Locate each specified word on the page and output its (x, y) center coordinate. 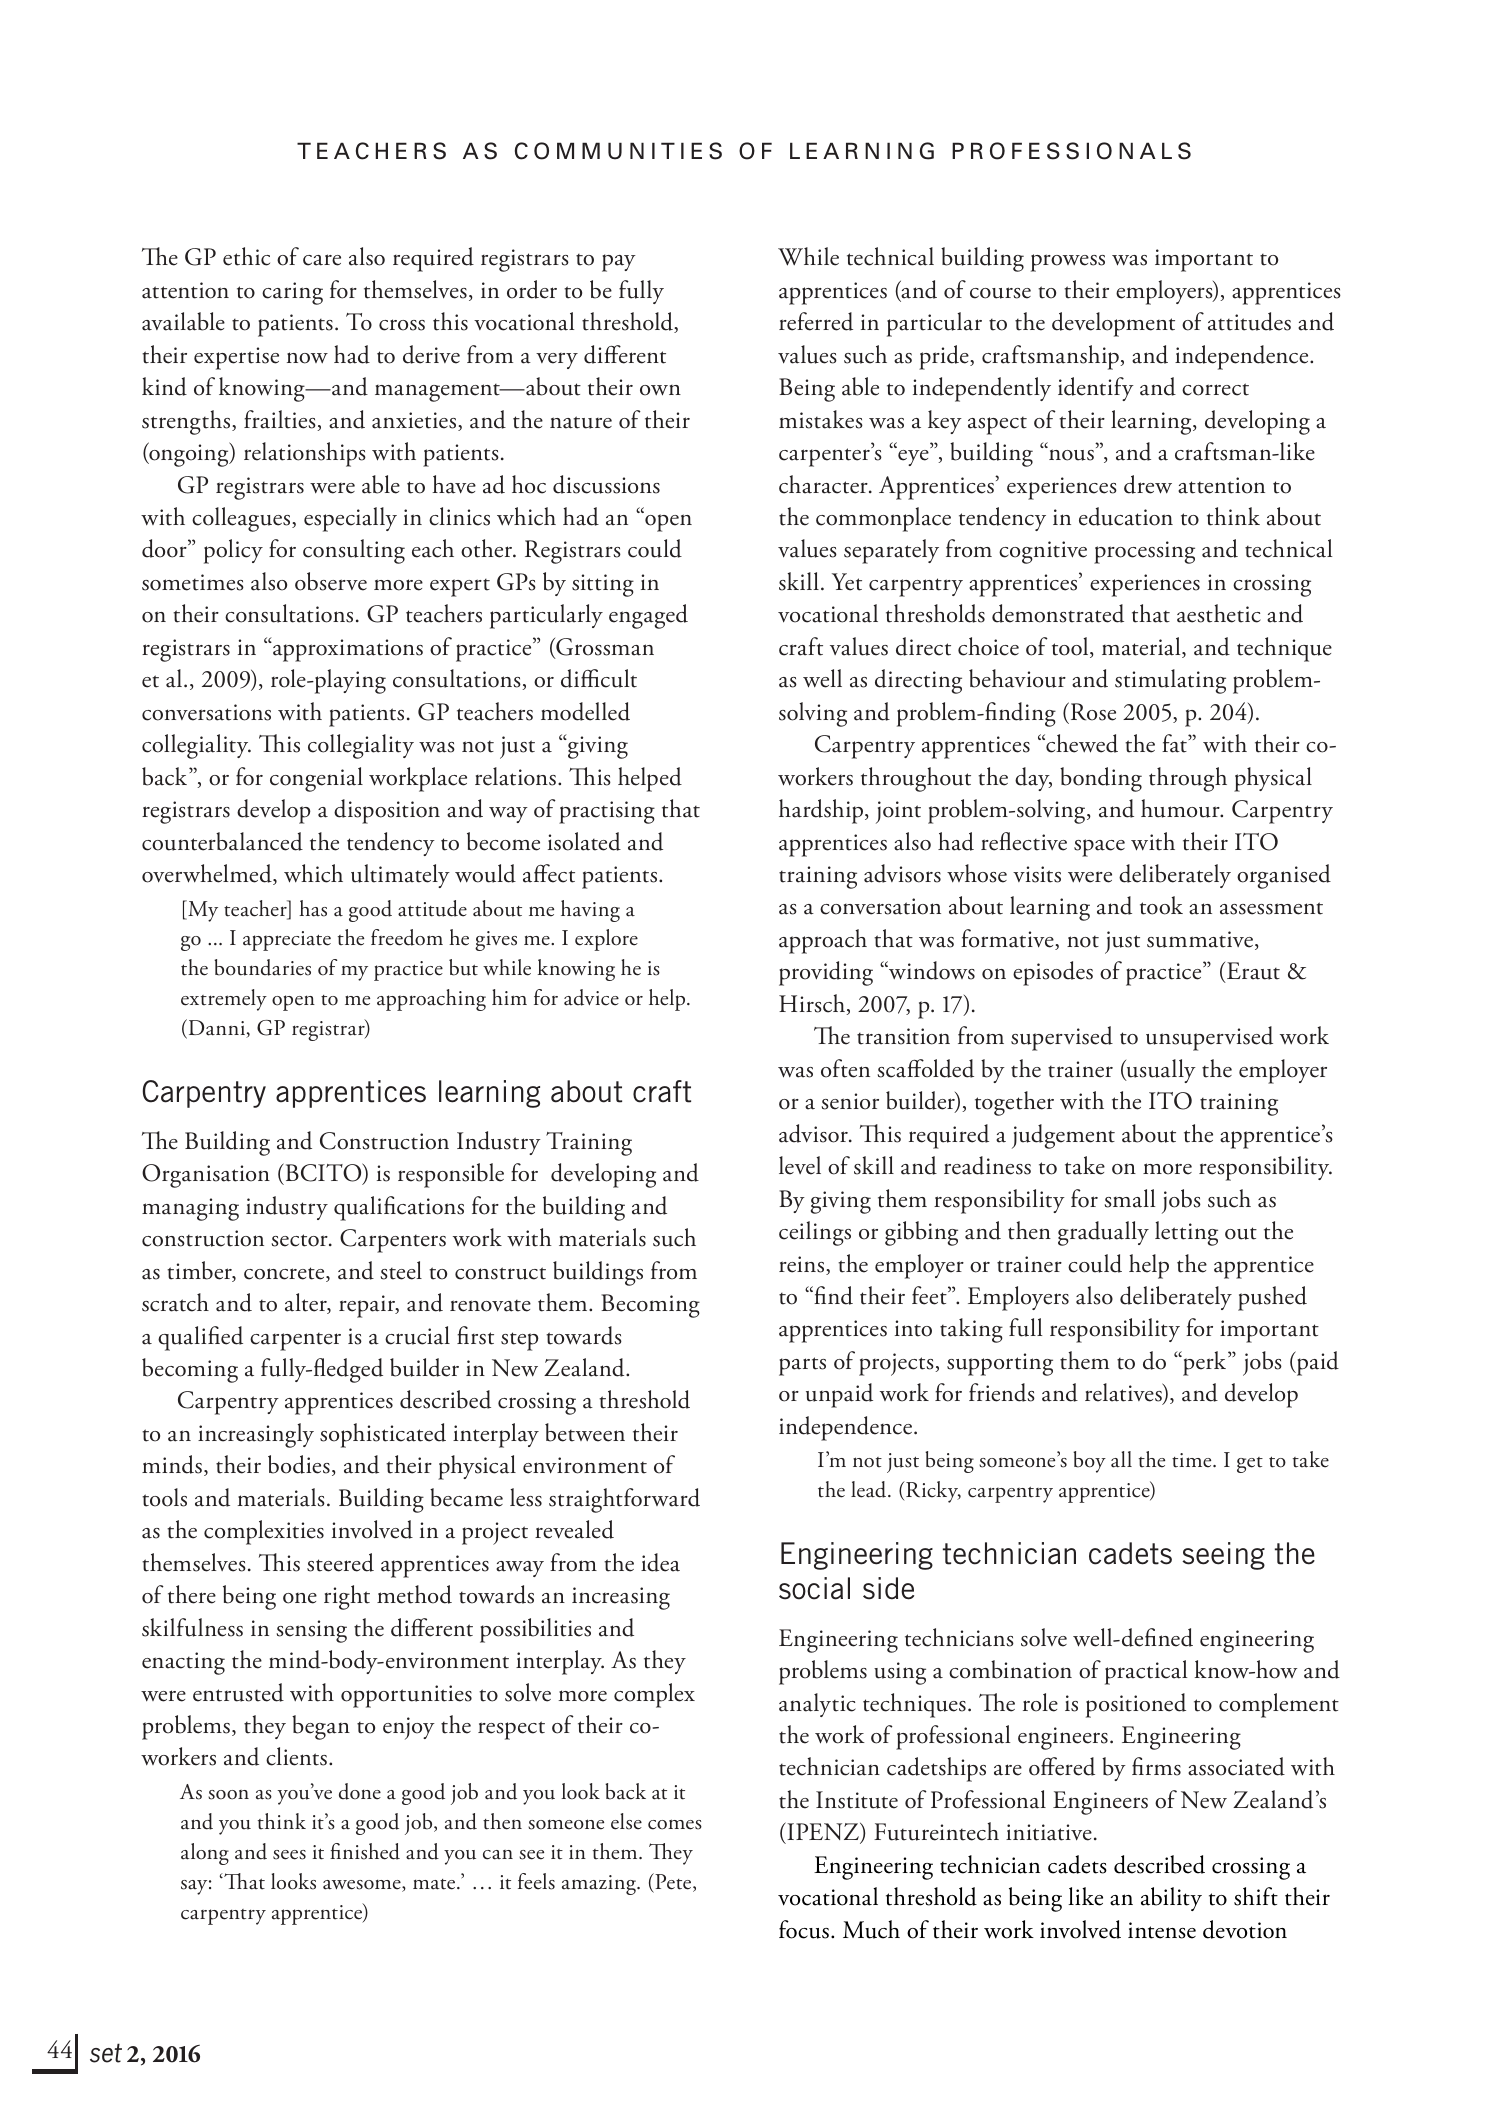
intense (1162, 1930)
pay (619, 263)
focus (804, 1929)
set (106, 2053)
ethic (246, 256)
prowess (1068, 263)
